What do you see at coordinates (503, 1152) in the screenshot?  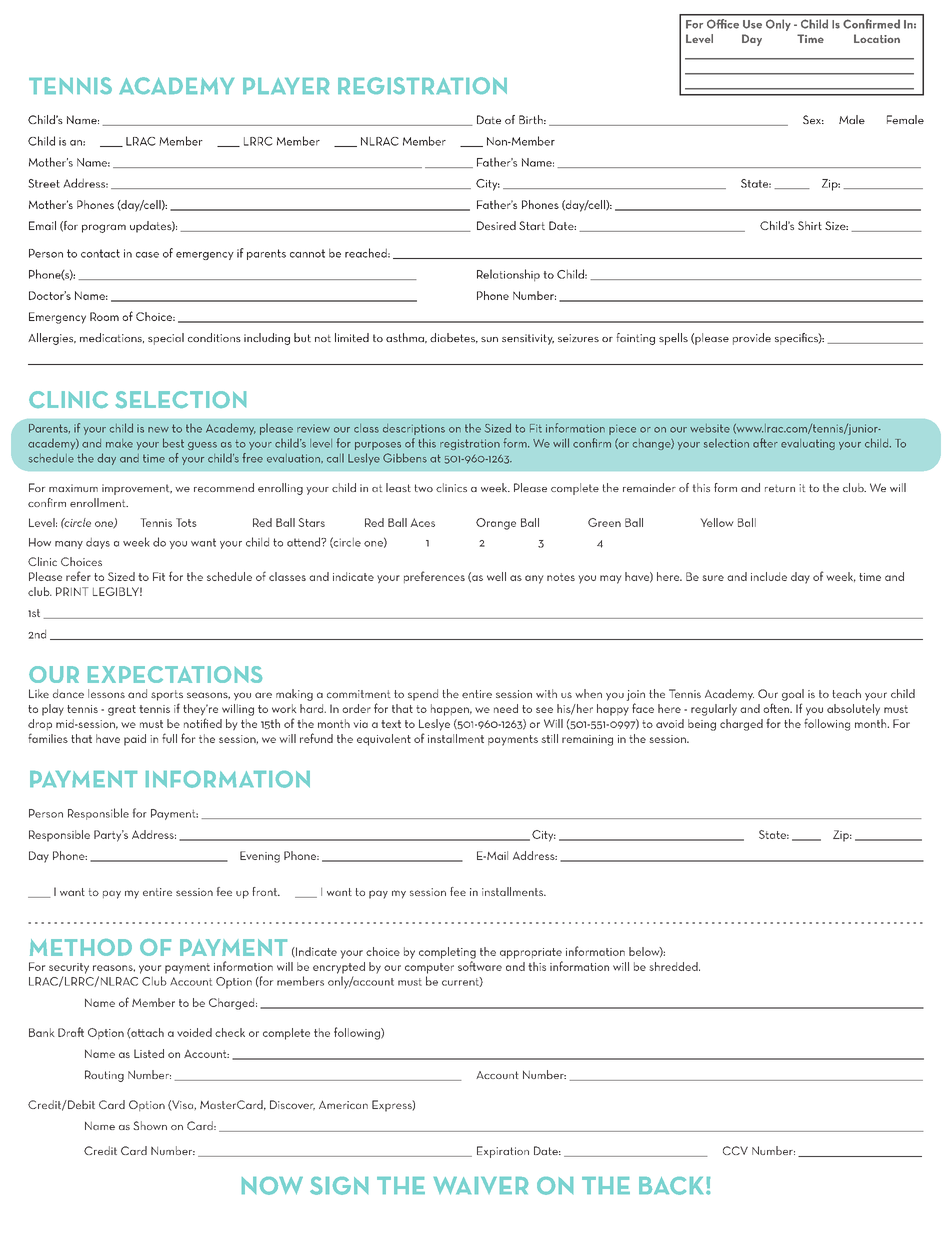 I see `Expiration` at bounding box center [503, 1152].
